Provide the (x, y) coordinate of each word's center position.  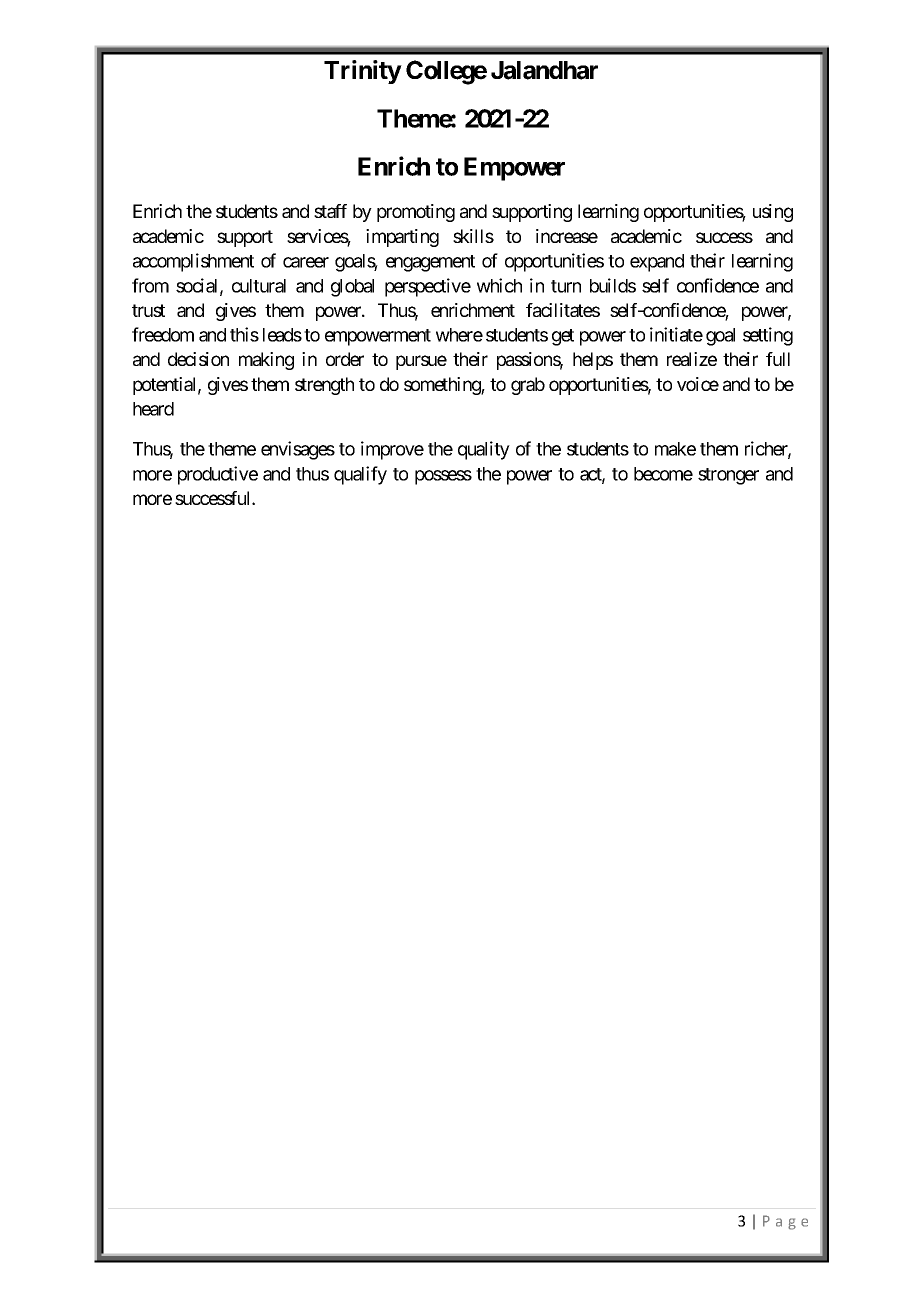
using (773, 213)
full (778, 359)
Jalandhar (544, 70)
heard (153, 409)
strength (324, 386)
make (675, 449)
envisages (298, 450)
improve (392, 450)
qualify (360, 475)
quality (484, 450)
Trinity (363, 72)
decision (198, 359)
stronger (728, 476)
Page (785, 1222)
